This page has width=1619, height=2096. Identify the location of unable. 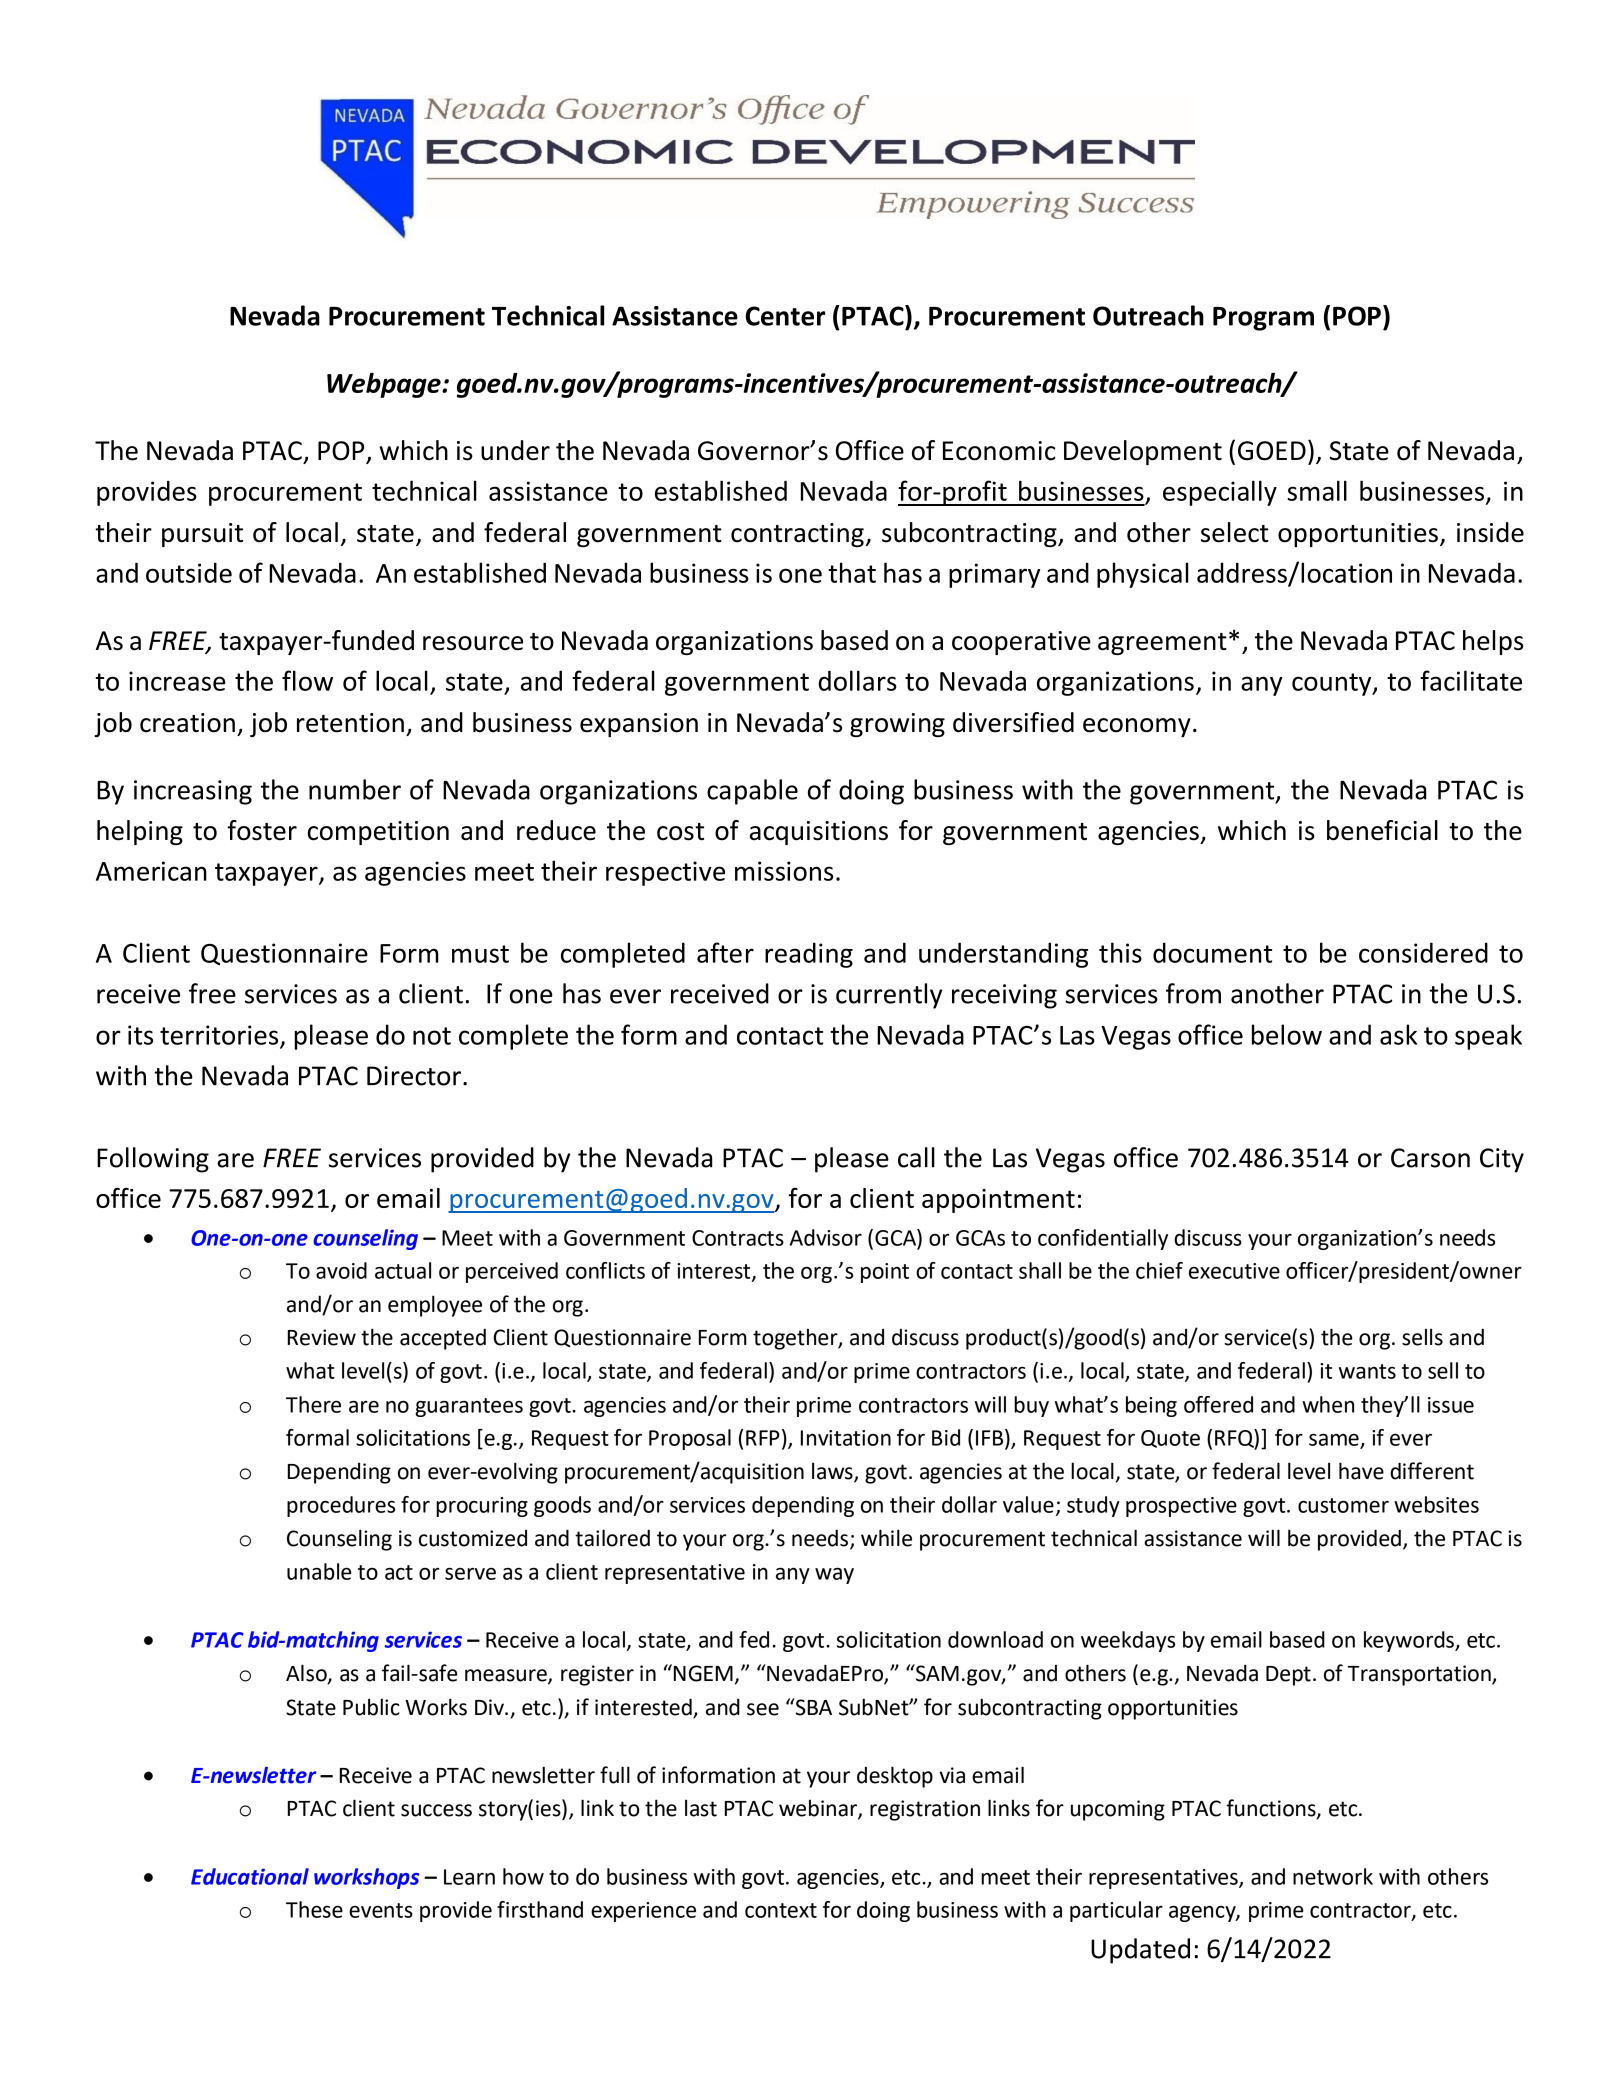
(319, 1571).
